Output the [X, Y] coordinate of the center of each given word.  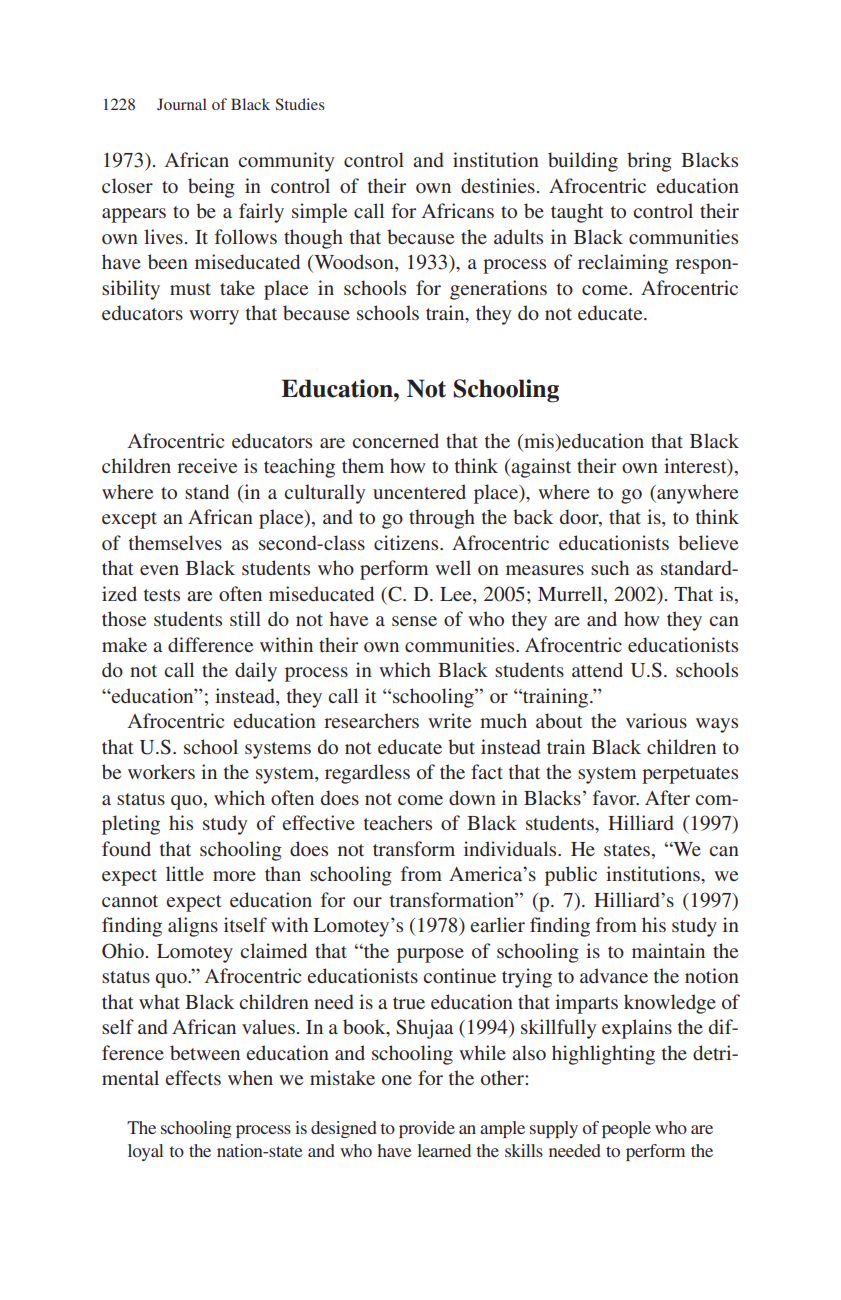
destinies [498, 185]
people [626, 1129]
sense [414, 621]
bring [649, 162]
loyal [145, 1152]
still [245, 618]
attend [597, 669]
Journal [182, 104]
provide [427, 1129]
